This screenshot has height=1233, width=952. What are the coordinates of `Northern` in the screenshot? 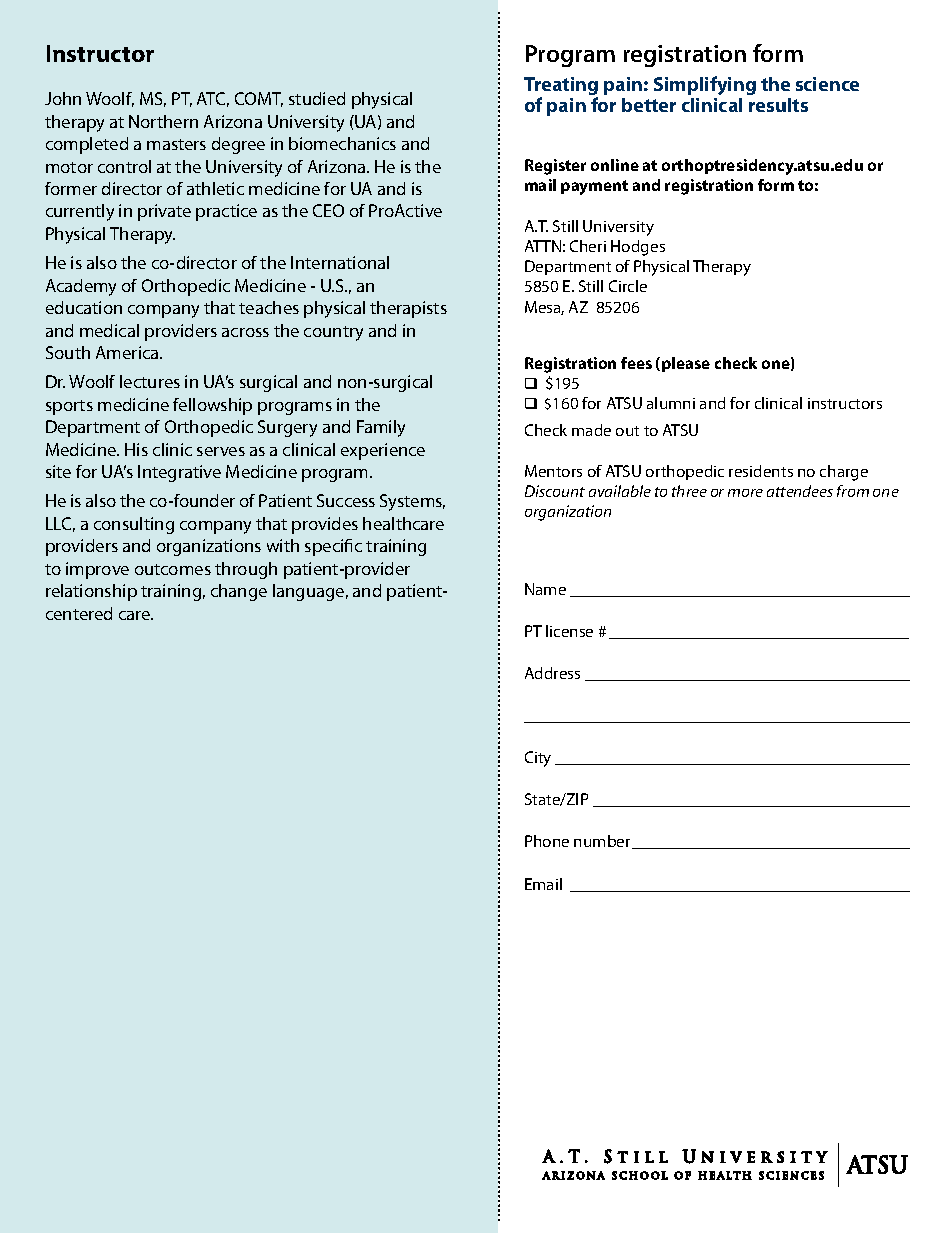 It's located at (163, 121).
